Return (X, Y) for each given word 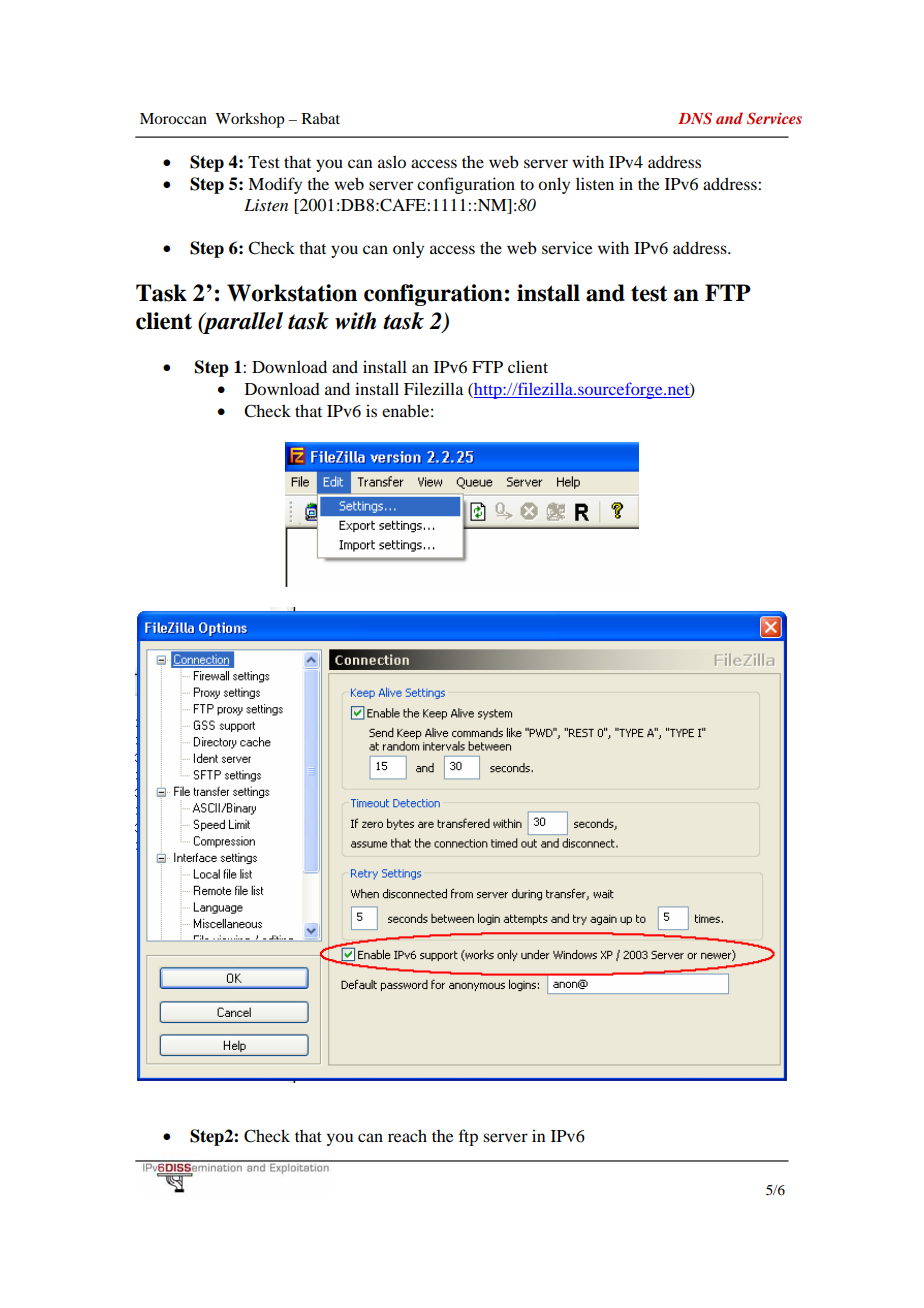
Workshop (250, 120)
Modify (275, 185)
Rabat (321, 118)
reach (407, 1135)
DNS (695, 118)
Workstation (292, 293)
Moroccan (173, 118)
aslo (392, 161)
